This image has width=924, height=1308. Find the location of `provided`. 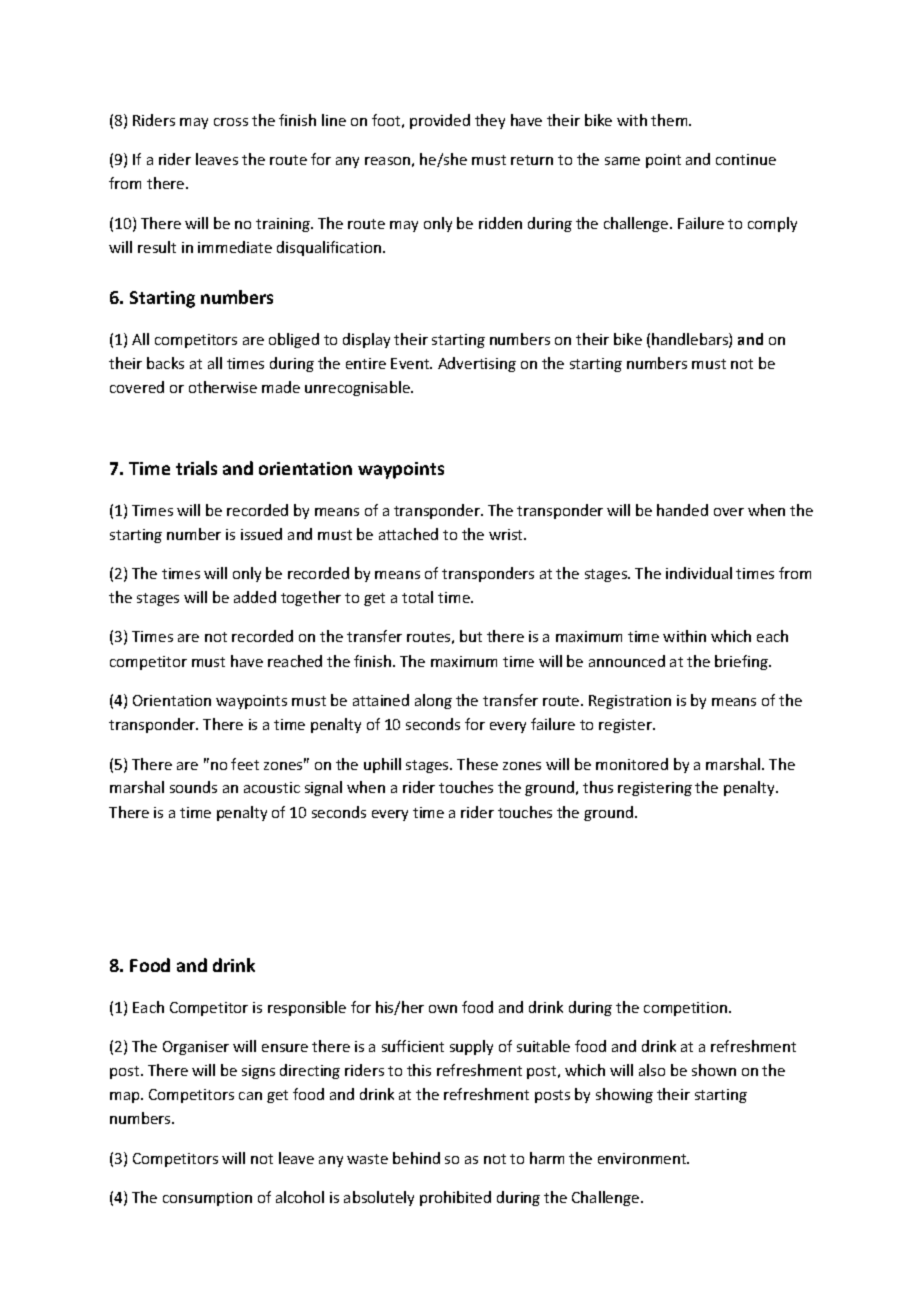

provided is located at coordinates (440, 121).
